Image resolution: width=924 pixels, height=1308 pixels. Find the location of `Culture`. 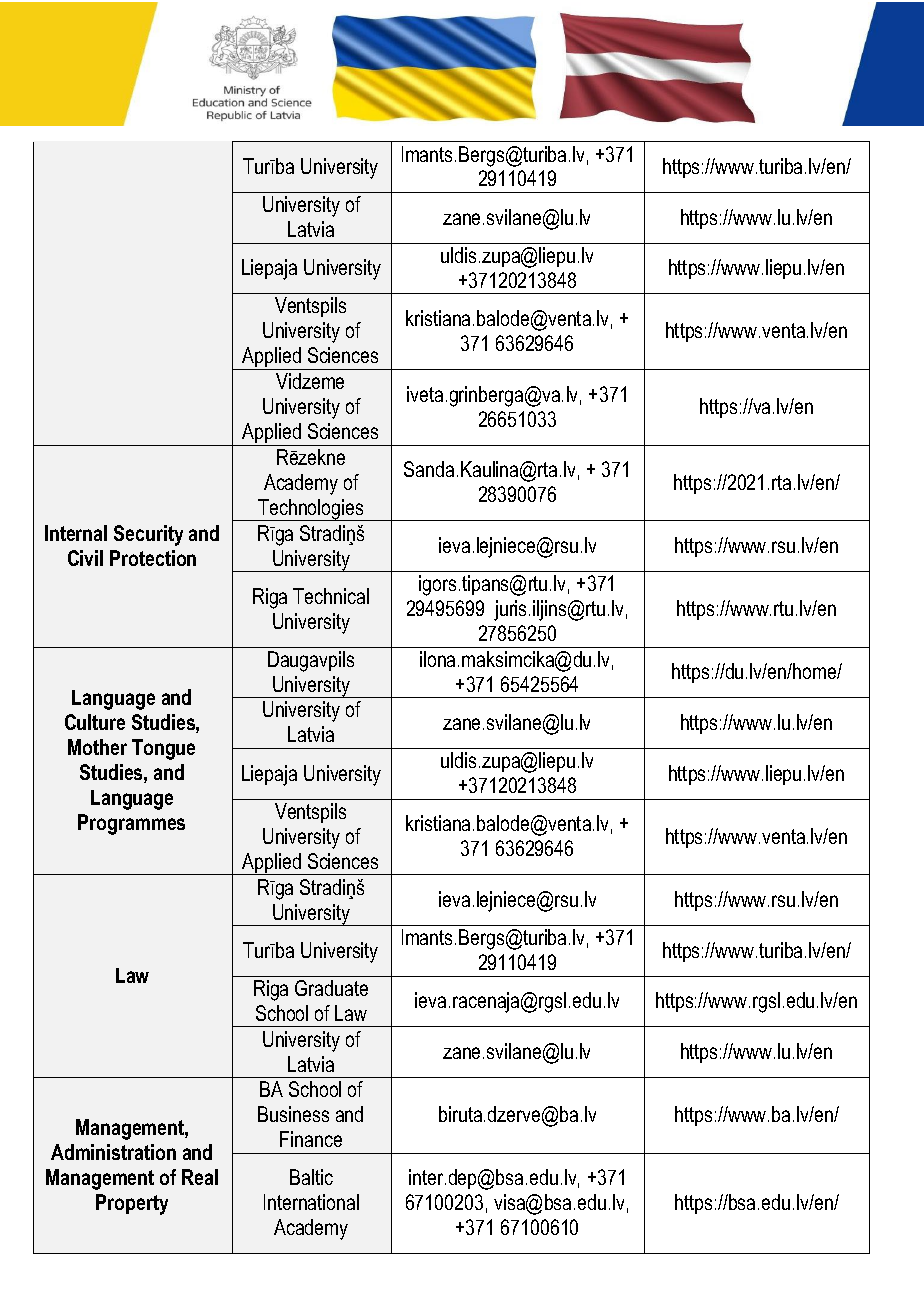

Culture is located at coordinates (95, 722).
